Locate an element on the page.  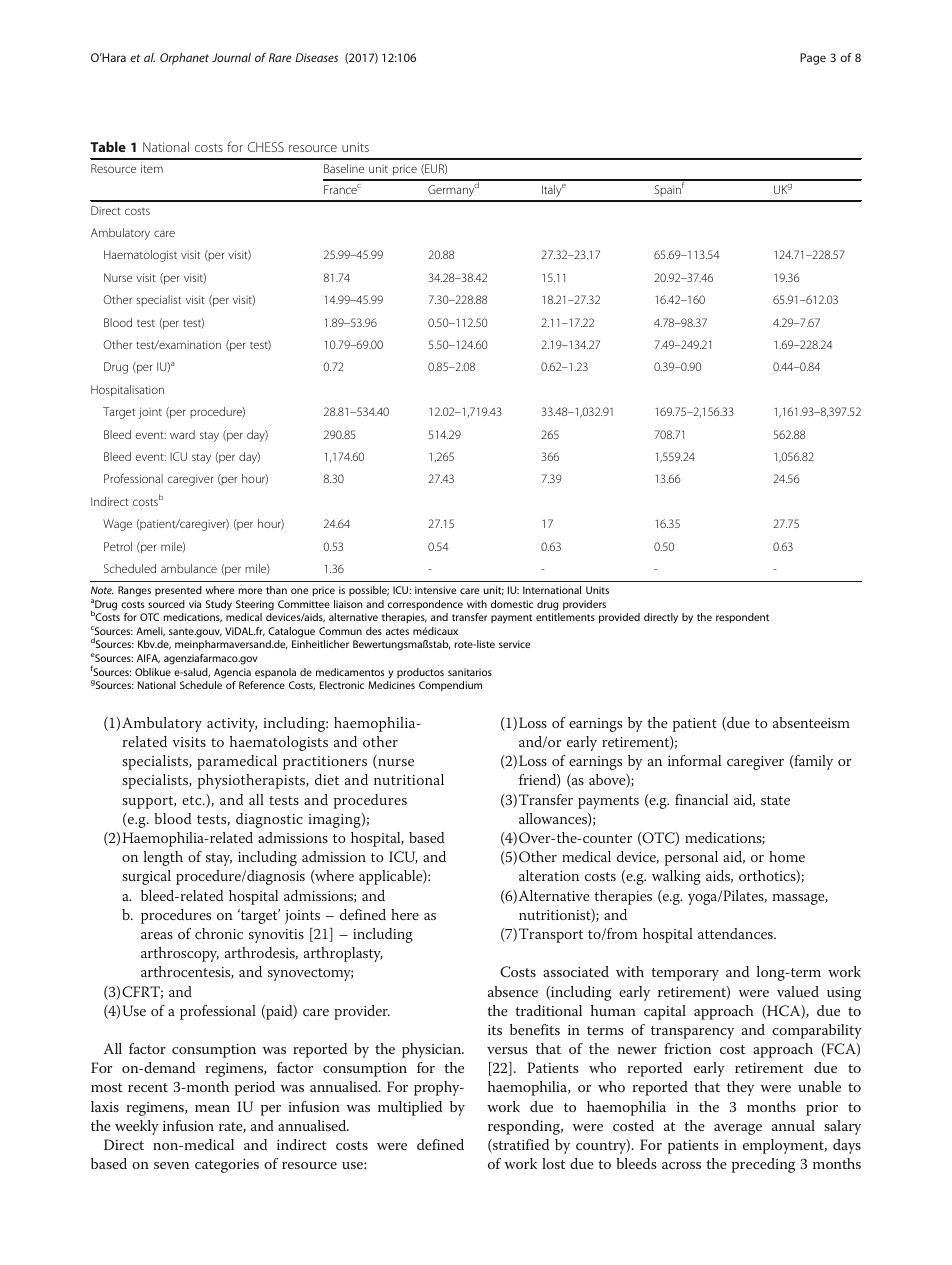
absence is located at coordinates (513, 991).
